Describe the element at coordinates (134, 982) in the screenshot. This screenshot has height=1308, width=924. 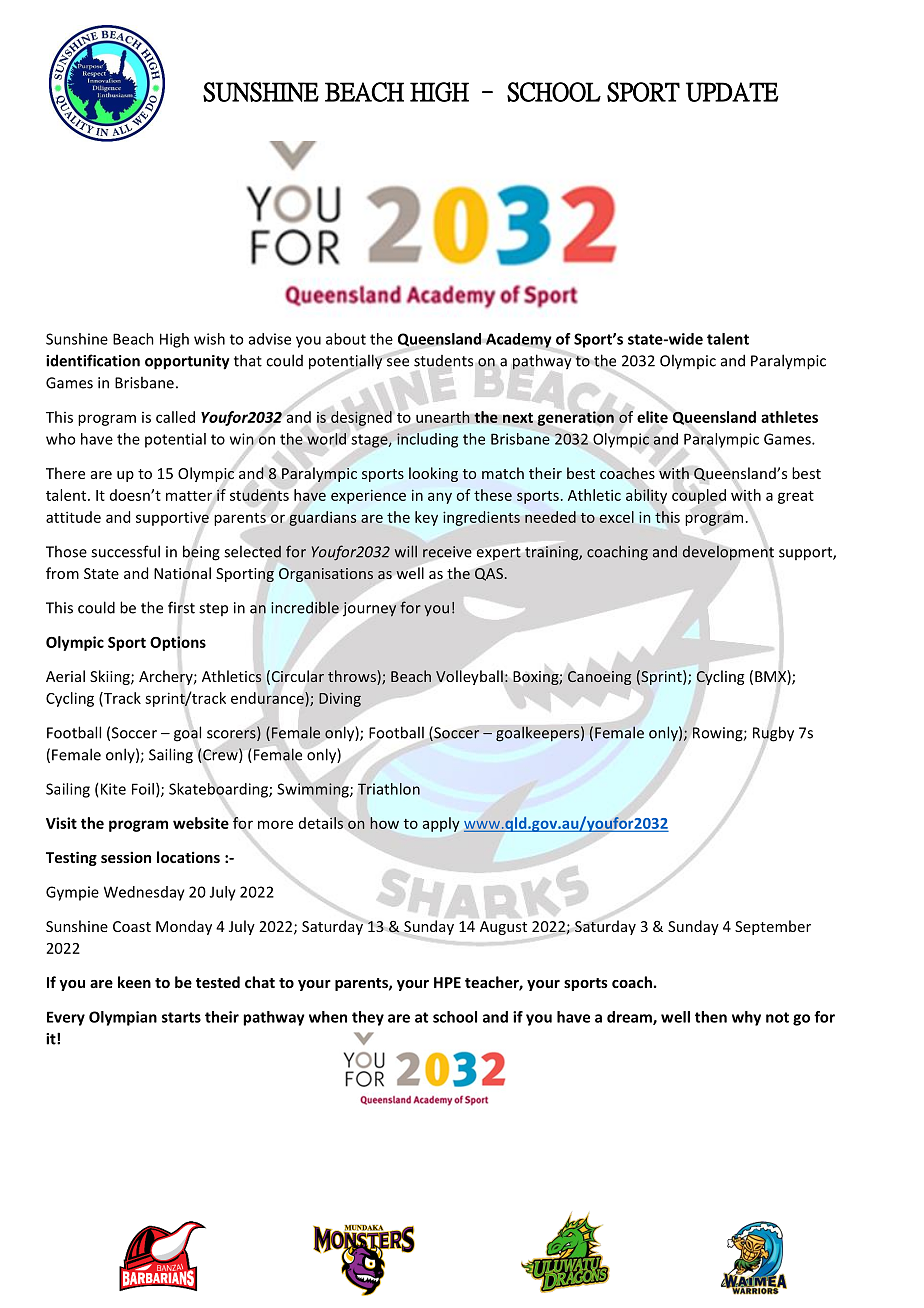
I see `keen` at that location.
